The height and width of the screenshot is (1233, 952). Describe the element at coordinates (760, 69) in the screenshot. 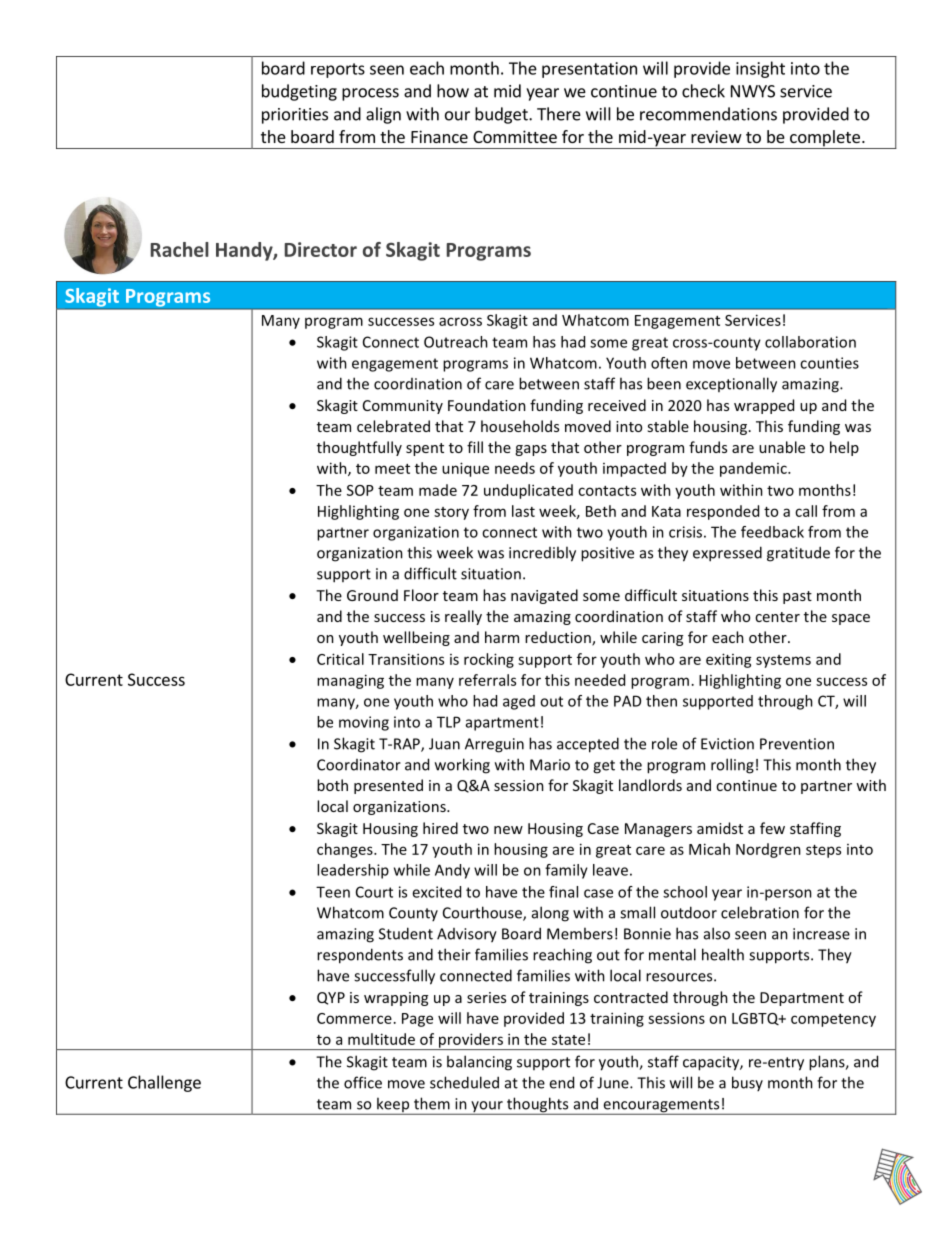

I see `insight` at that location.
